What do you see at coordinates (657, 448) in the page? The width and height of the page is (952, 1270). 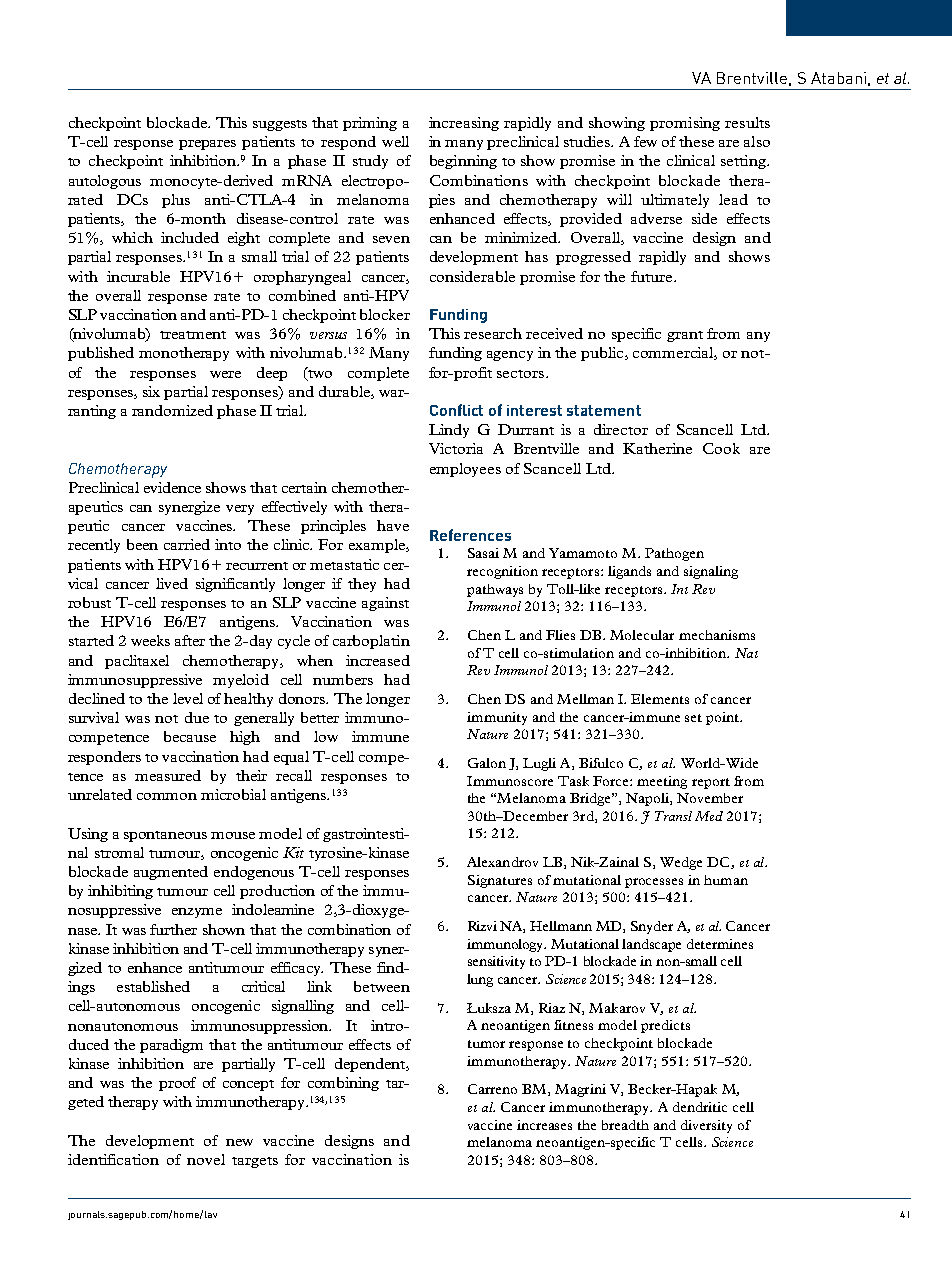 I see `Katherine` at bounding box center [657, 448].
